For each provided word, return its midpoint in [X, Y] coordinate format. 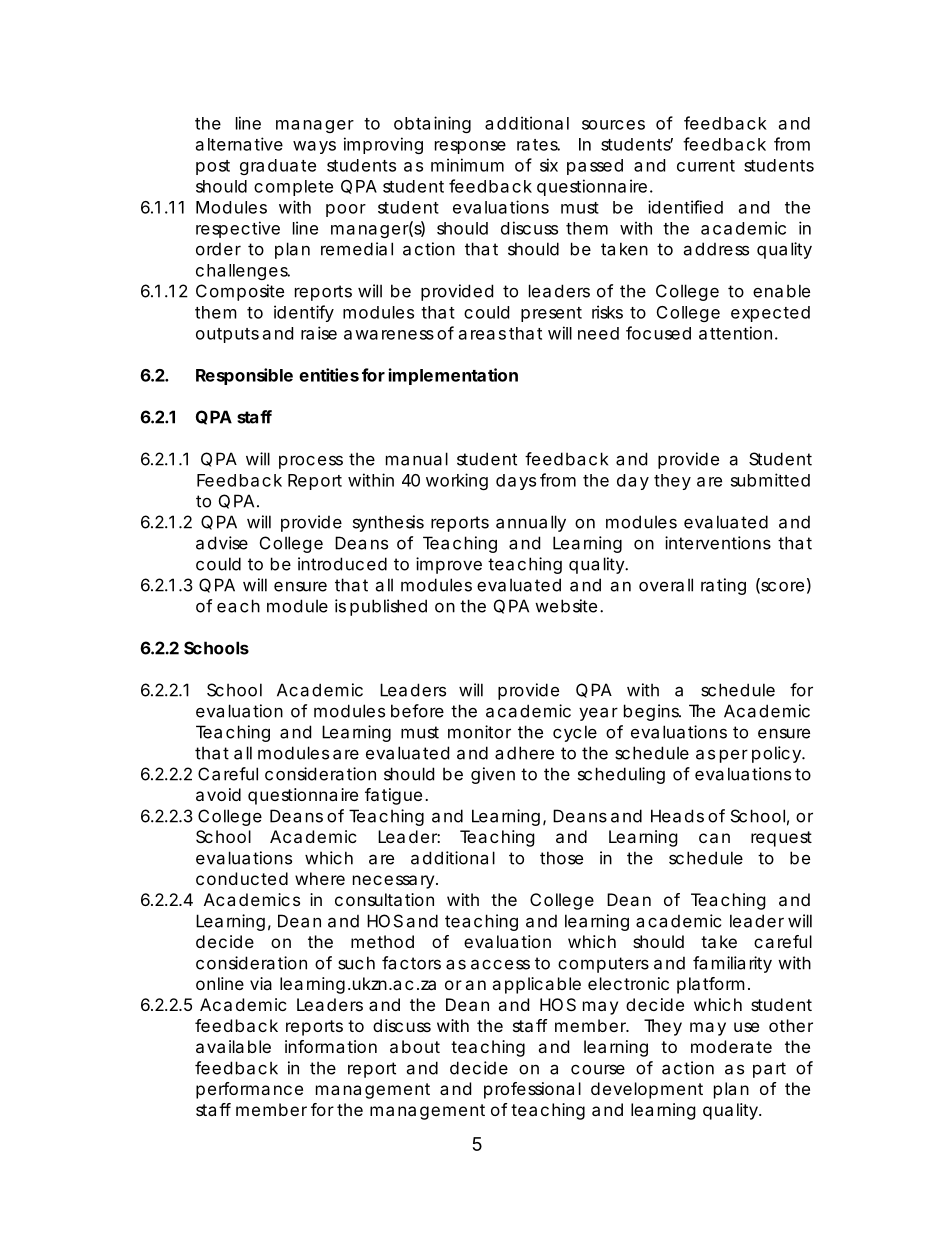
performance [249, 1090]
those [561, 858]
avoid [218, 794]
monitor [479, 732]
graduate [278, 167]
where [320, 878]
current [706, 166]
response [470, 147]
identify [304, 313]
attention [735, 333]
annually [531, 523]
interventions [718, 543]
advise [222, 543]
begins [652, 712]
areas [482, 335]
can [714, 838]
